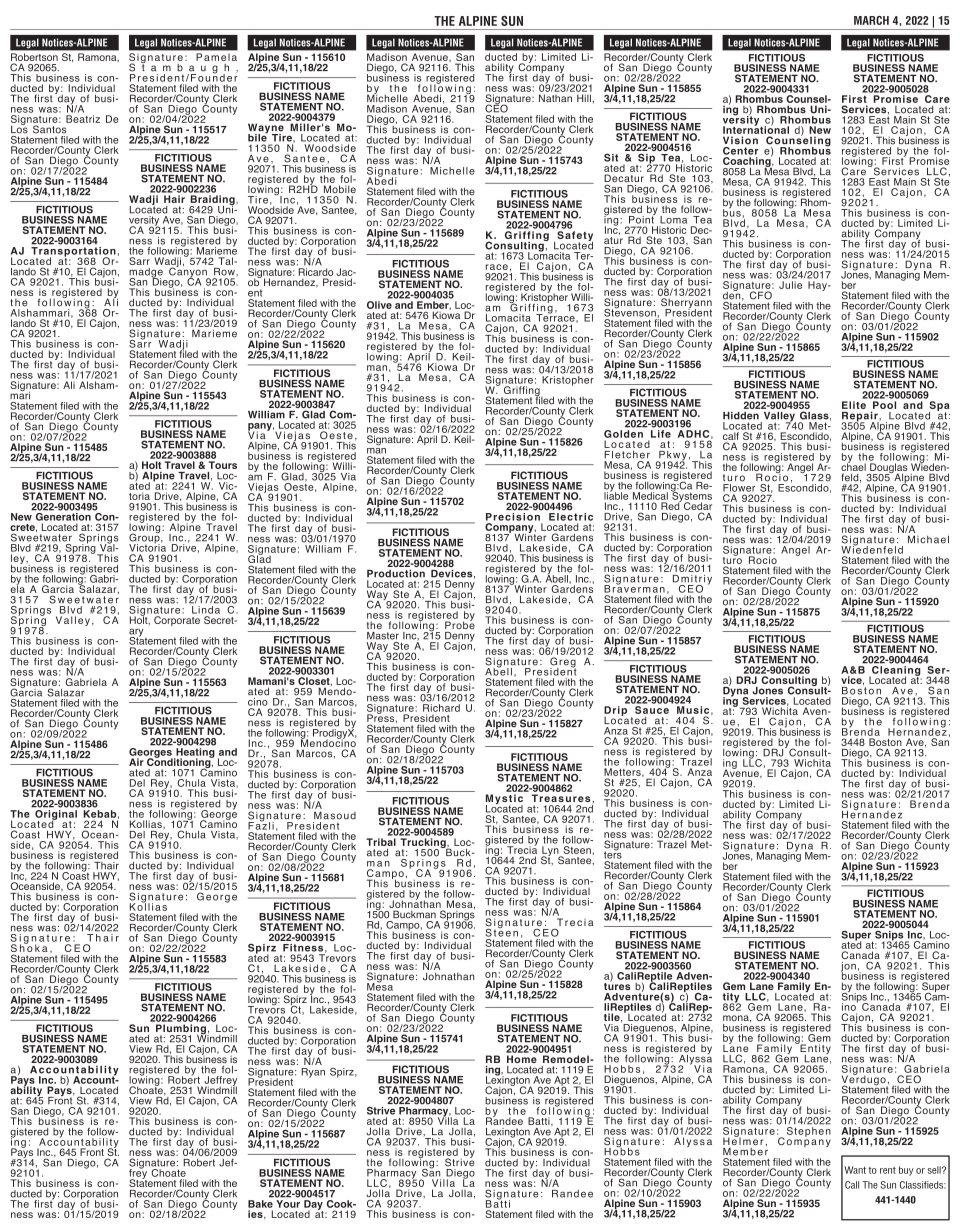  What do you see at coordinates (381, 842) in the screenshot?
I see `Tribal` at bounding box center [381, 842].
